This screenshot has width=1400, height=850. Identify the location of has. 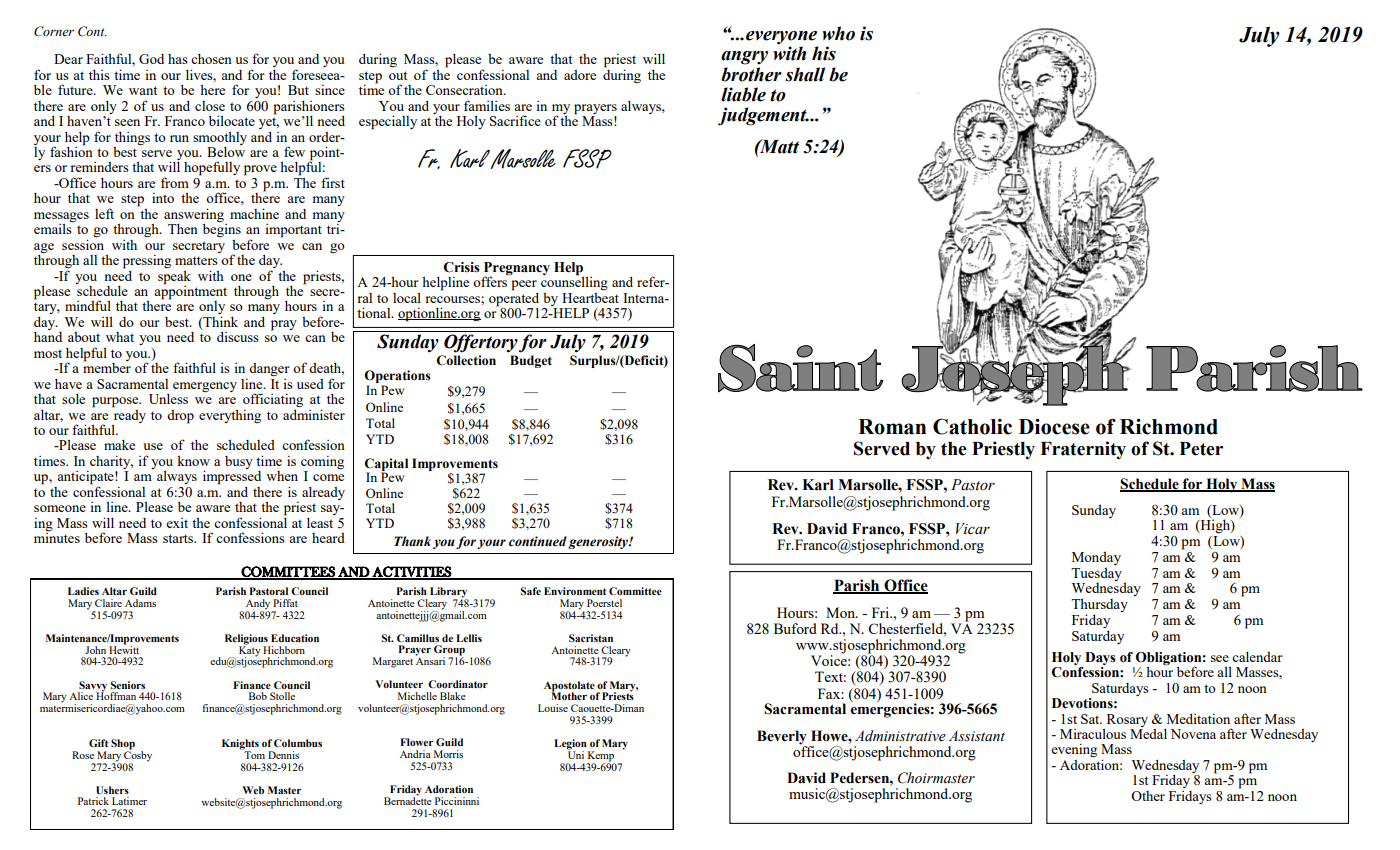
(178, 59).
